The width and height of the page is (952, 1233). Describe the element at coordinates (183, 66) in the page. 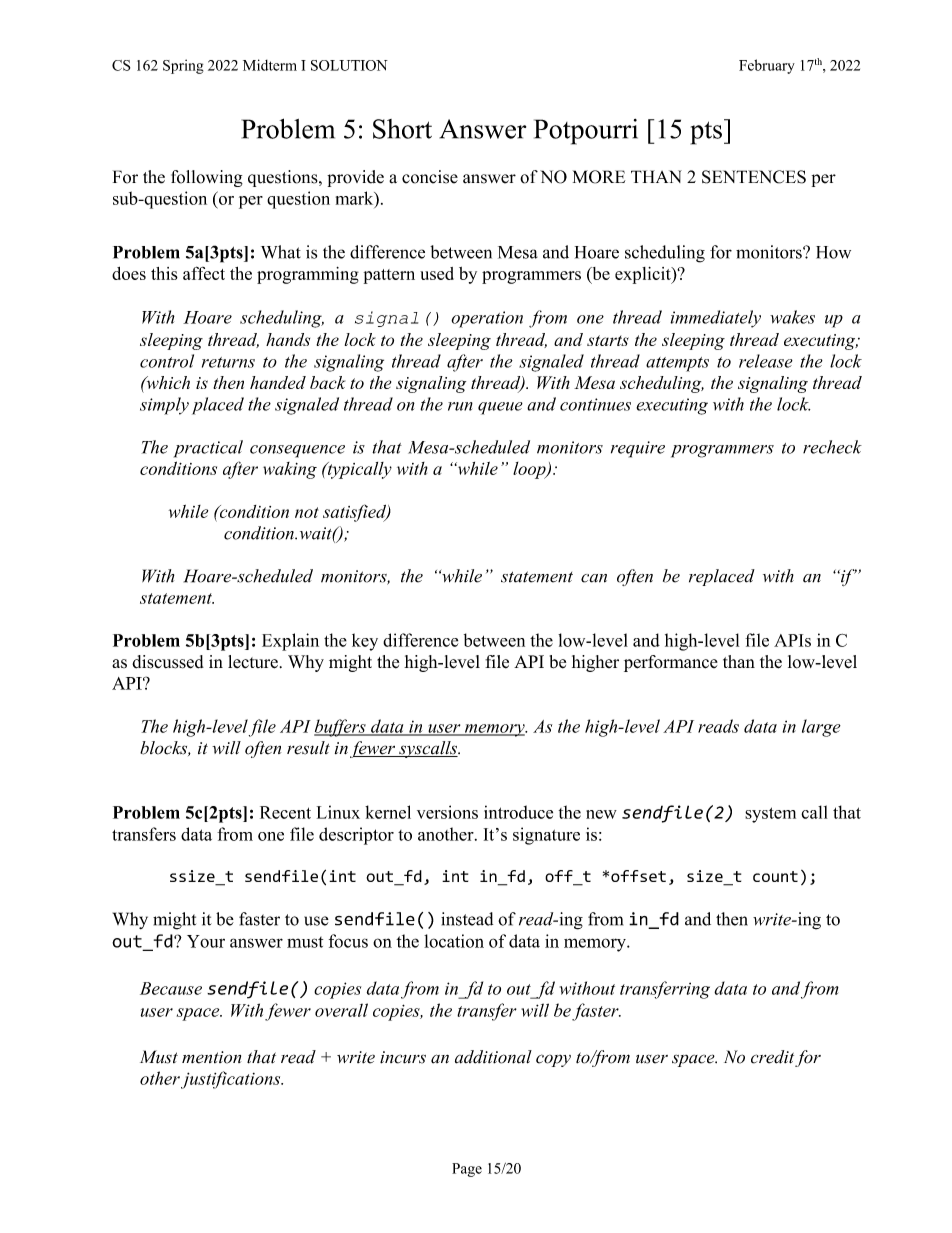

I see `Spring` at that location.
